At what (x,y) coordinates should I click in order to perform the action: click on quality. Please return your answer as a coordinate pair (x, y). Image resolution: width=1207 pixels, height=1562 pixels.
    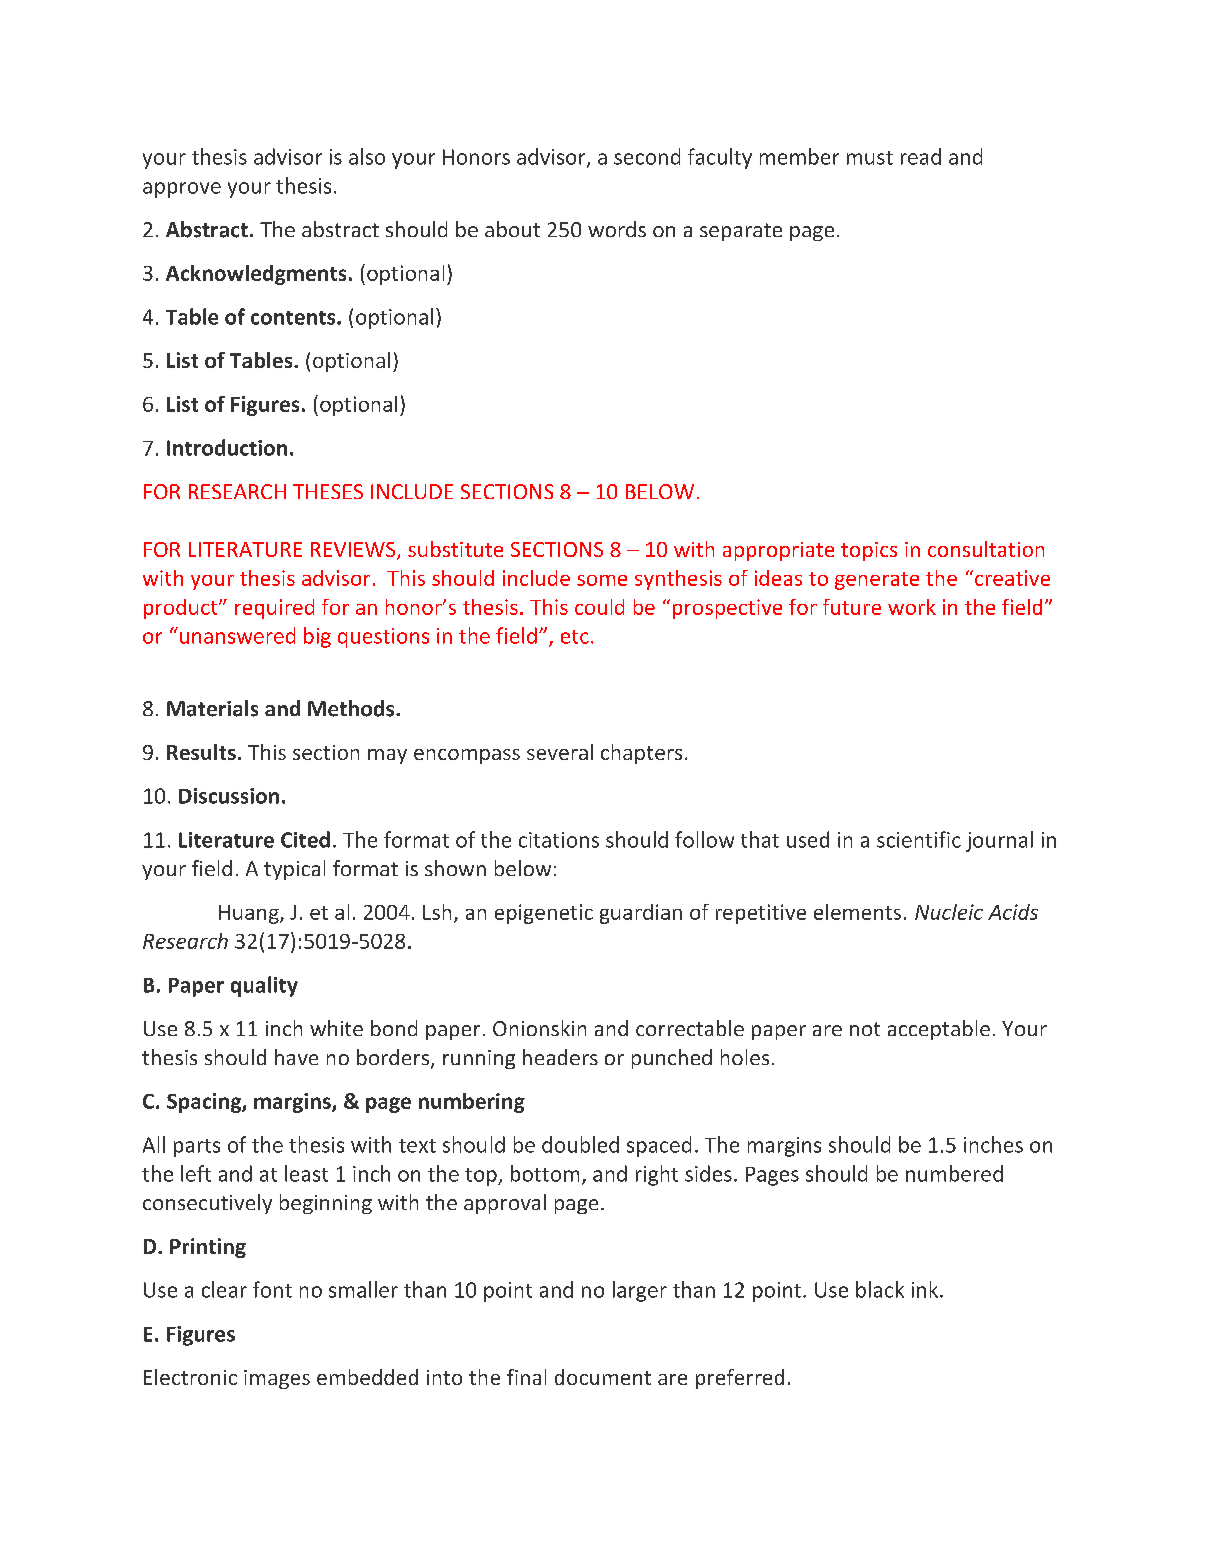
    Looking at the image, I should click on (264, 986).
